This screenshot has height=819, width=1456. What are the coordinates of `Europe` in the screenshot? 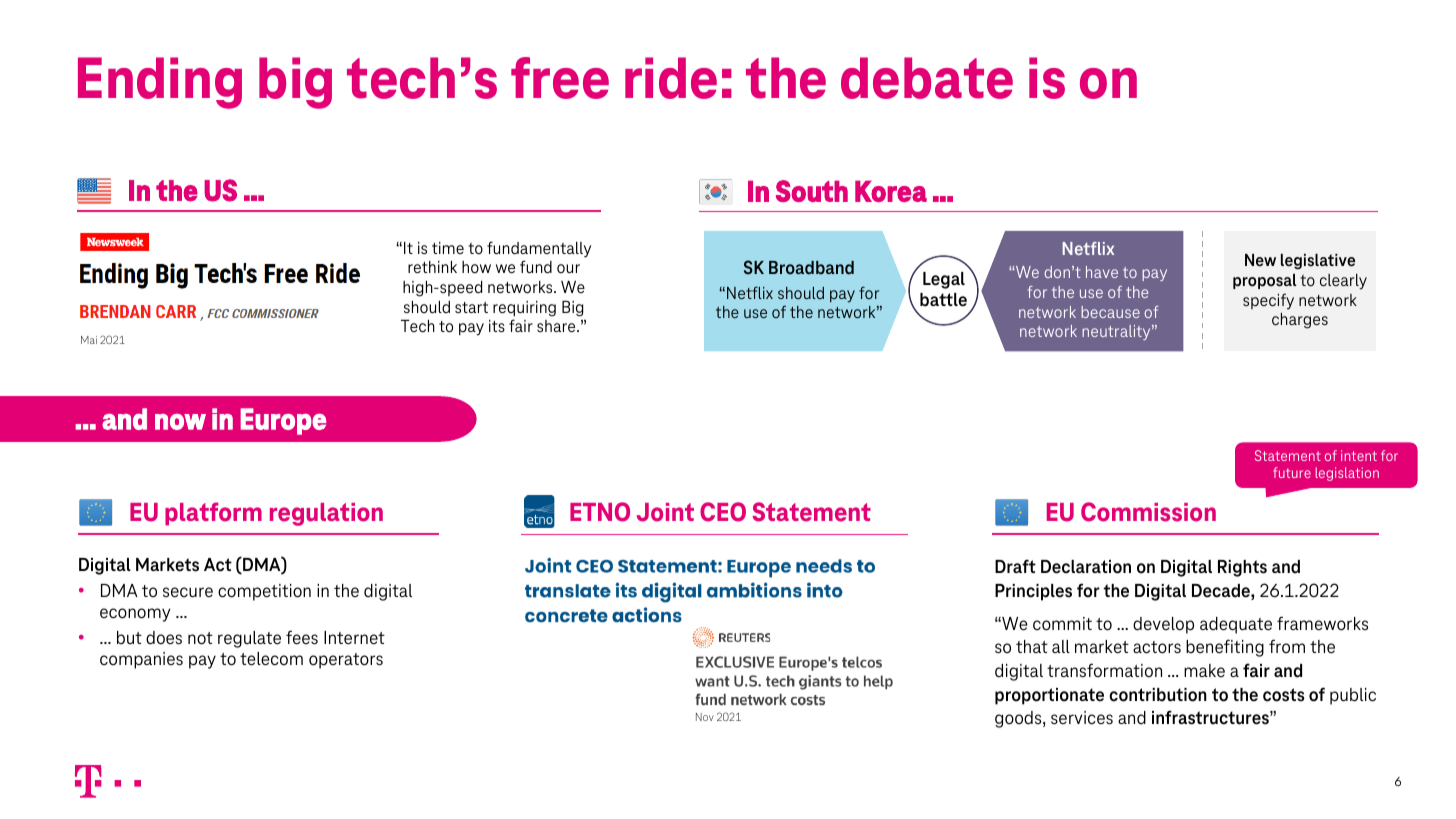 It's located at (283, 421).
